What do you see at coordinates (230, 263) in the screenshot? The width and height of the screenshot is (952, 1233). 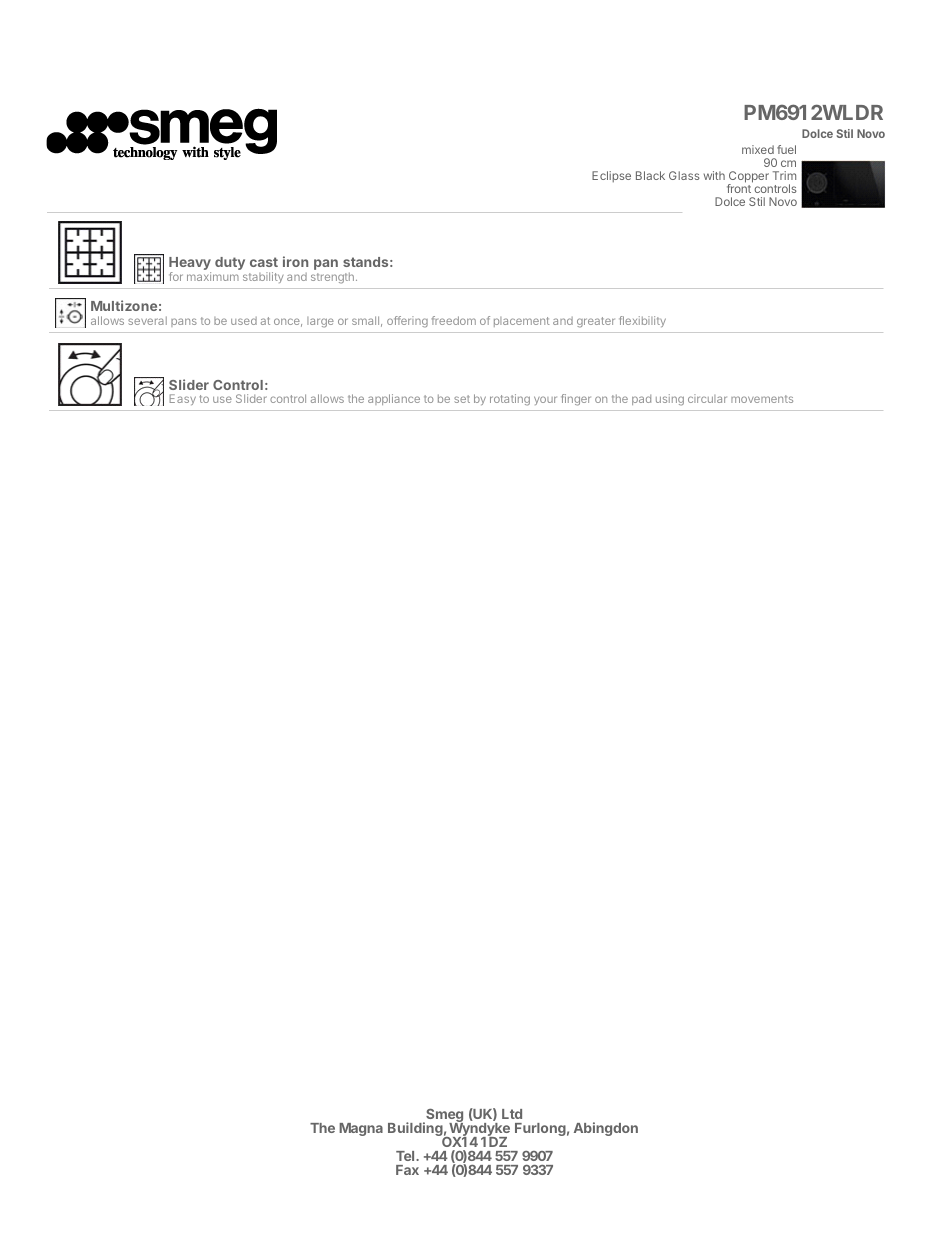 I see `duty` at bounding box center [230, 263].
